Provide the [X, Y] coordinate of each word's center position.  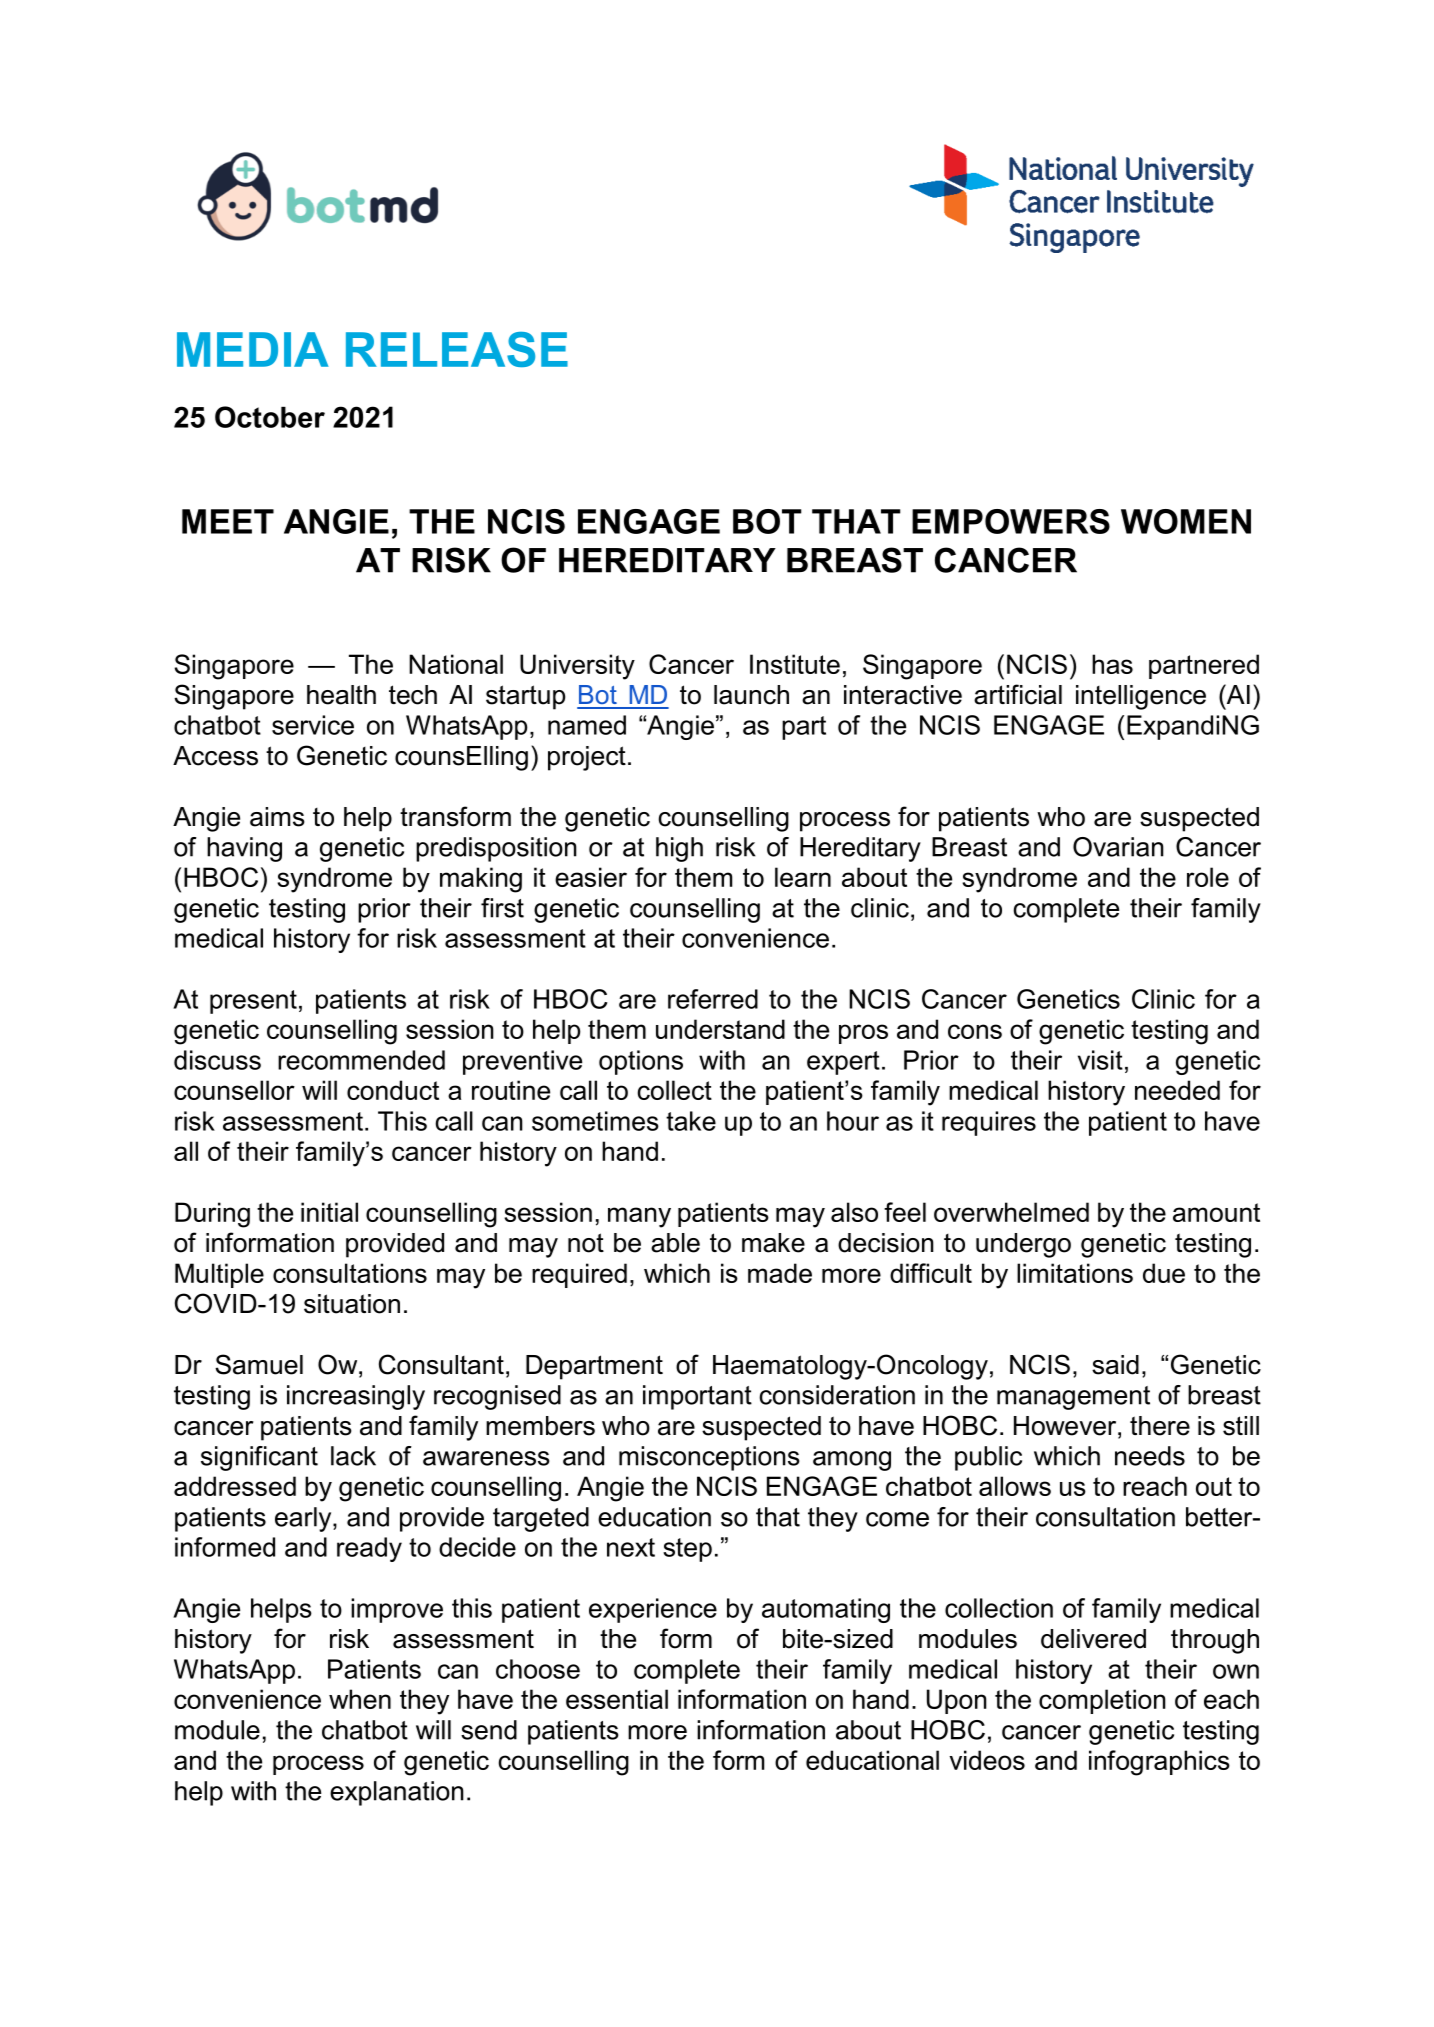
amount [1216, 1212]
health [341, 695]
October [270, 417]
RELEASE [457, 349]
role [1208, 877]
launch [751, 695]
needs [1150, 1456]
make [773, 1243]
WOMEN [1186, 521]
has [1112, 664]
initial [329, 1212]
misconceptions [709, 1458]
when [360, 1699]
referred [713, 999]
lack [353, 1456]
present [253, 1002]
